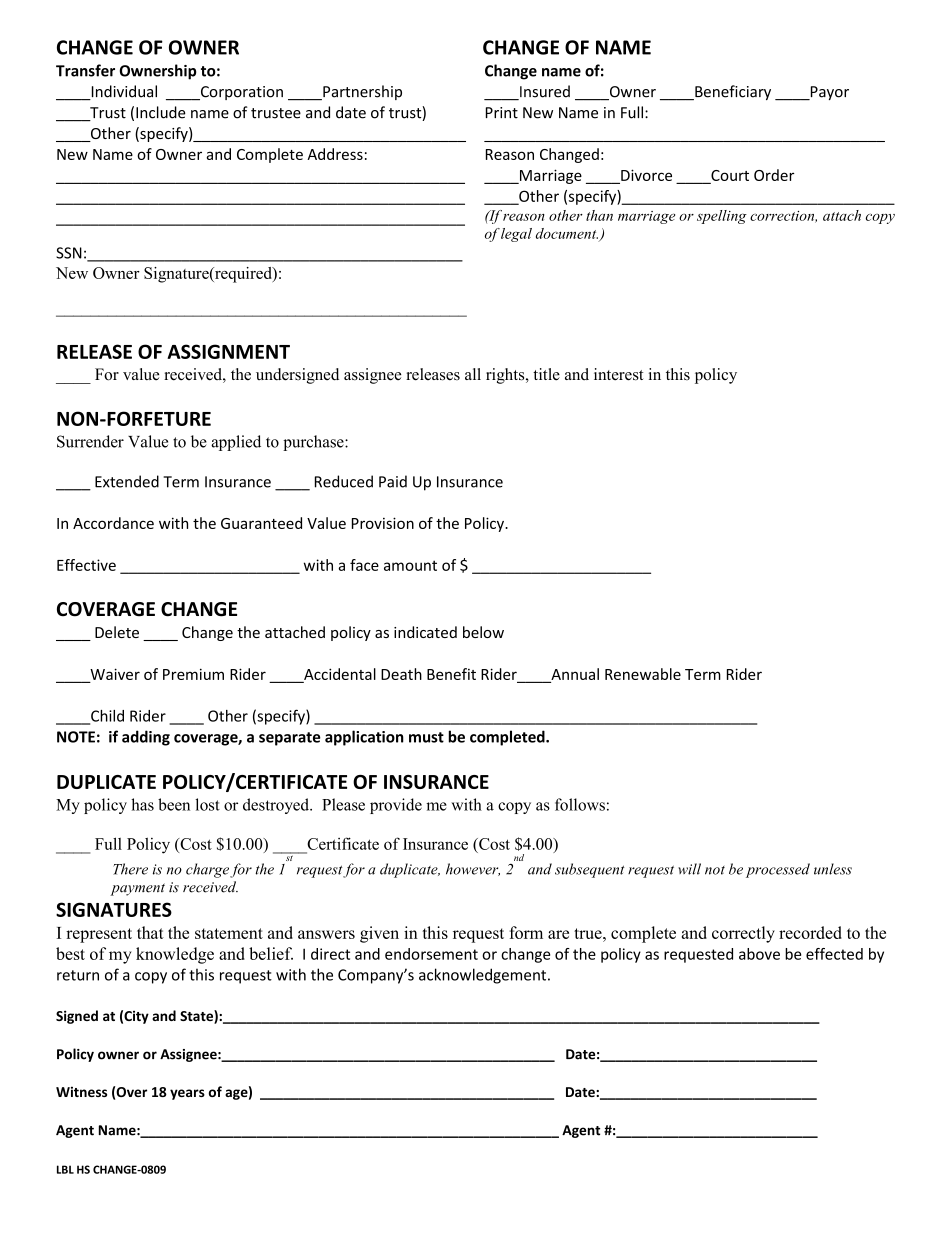 This screenshot has width=952, height=1233. Describe the element at coordinates (396, 806) in the screenshot. I see `provide` at that location.
